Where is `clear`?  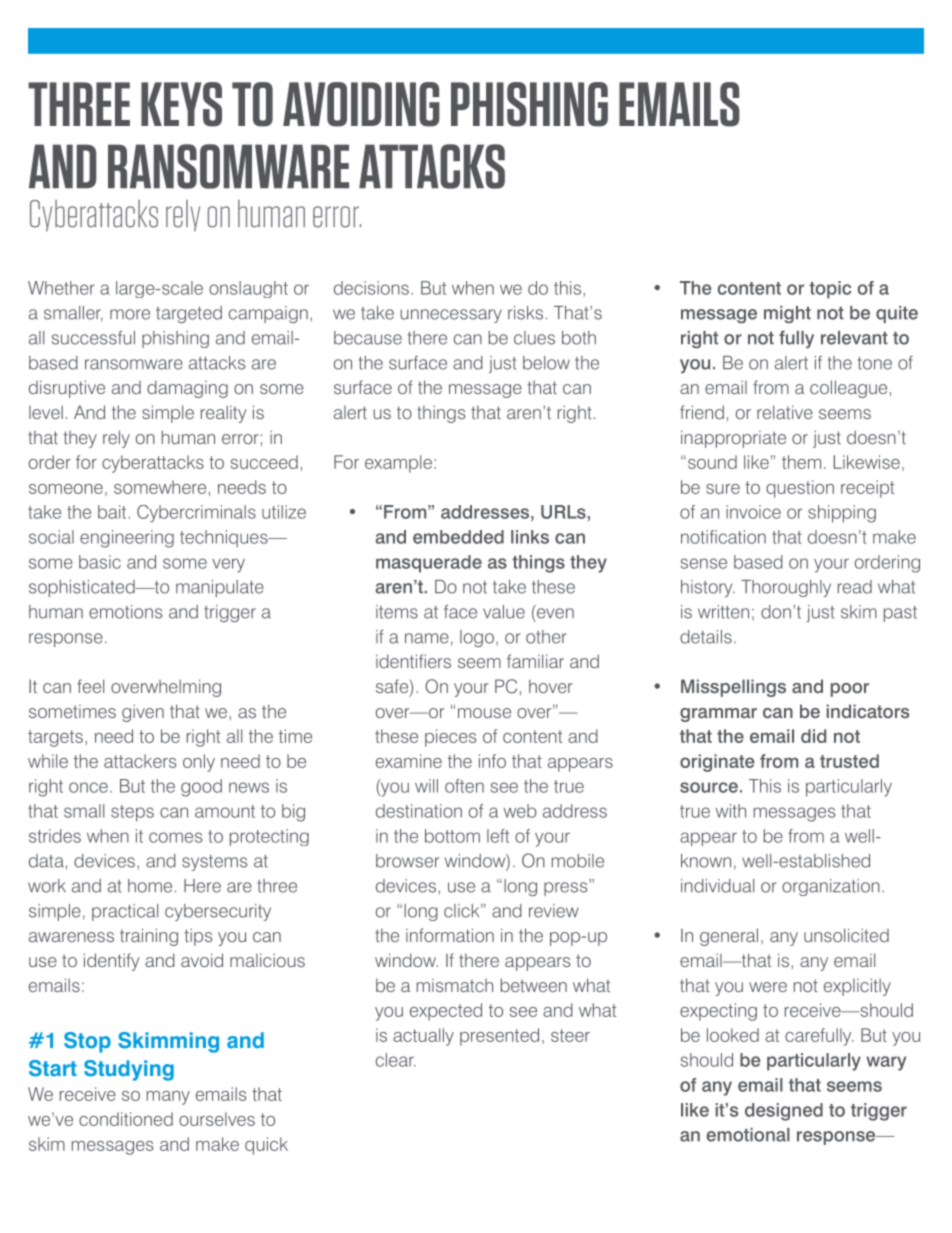
clear is located at coordinates (396, 1060).
